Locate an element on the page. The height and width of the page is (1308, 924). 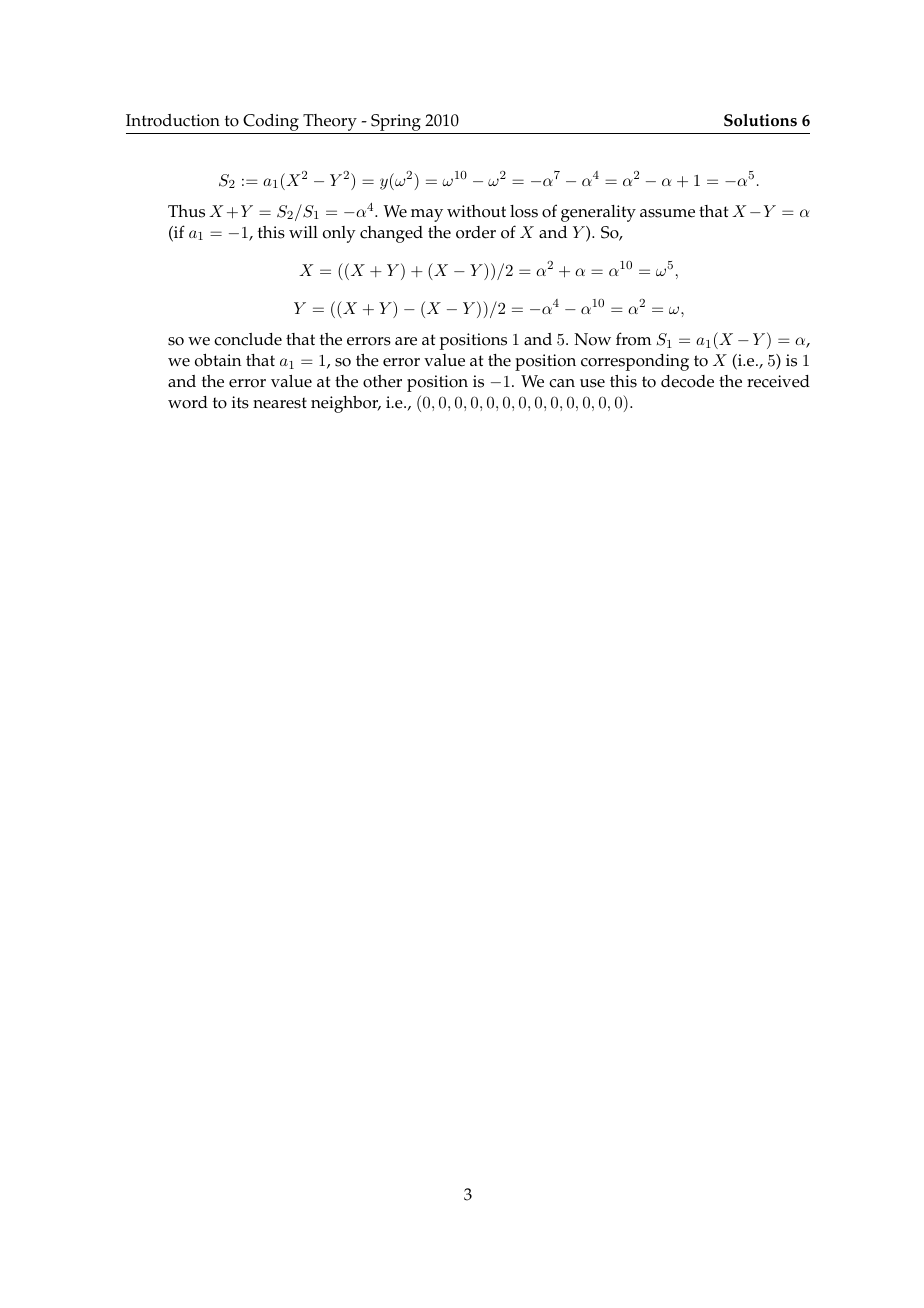
Now is located at coordinates (592, 339).
